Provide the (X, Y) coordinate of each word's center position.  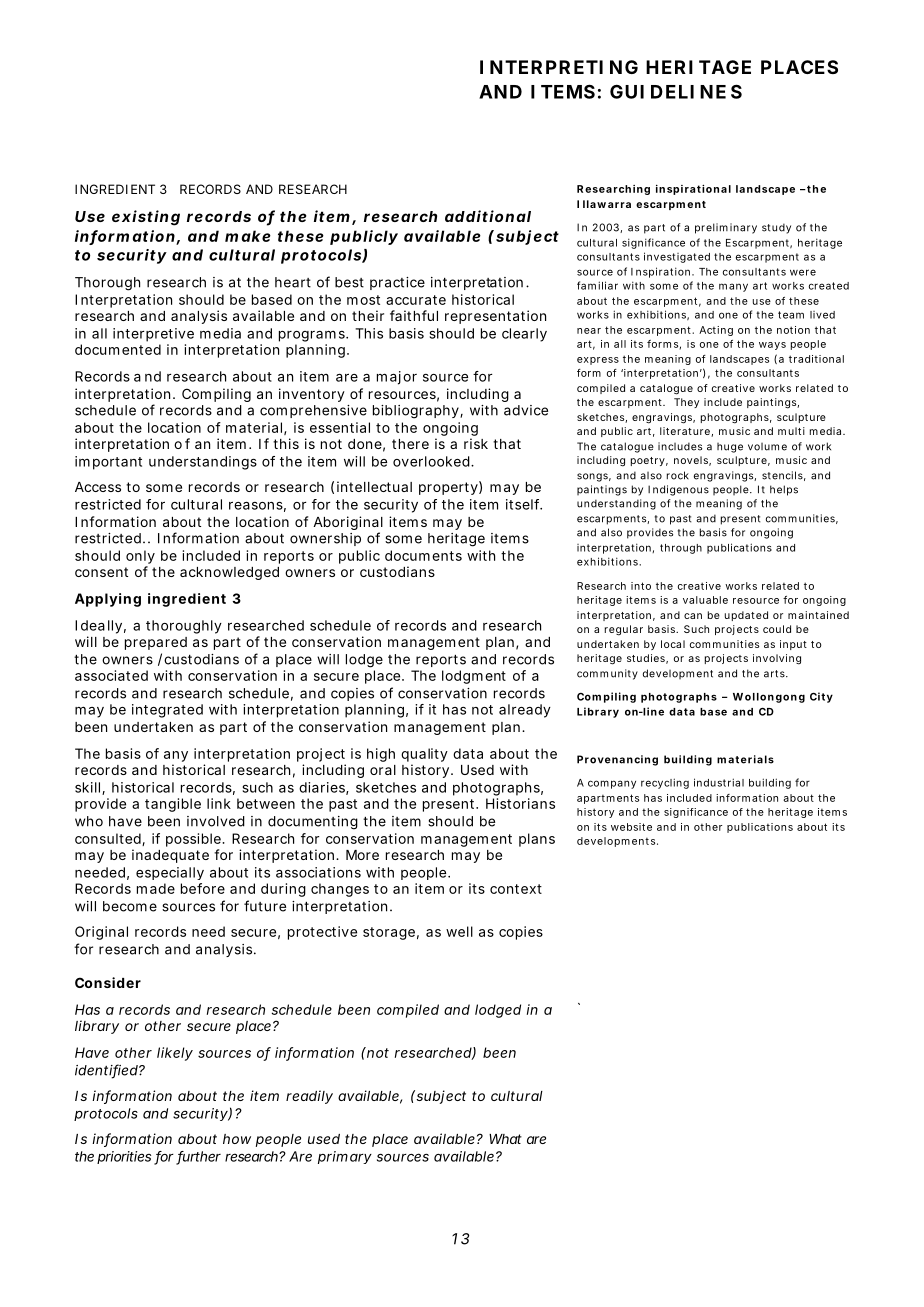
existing (146, 218)
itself (524, 504)
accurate (416, 300)
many (733, 287)
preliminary (726, 228)
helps (784, 490)
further (198, 1157)
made (156, 888)
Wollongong (769, 698)
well (459, 931)
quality (424, 755)
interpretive (153, 335)
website (631, 827)
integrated (167, 711)
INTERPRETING (559, 67)
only (140, 557)
